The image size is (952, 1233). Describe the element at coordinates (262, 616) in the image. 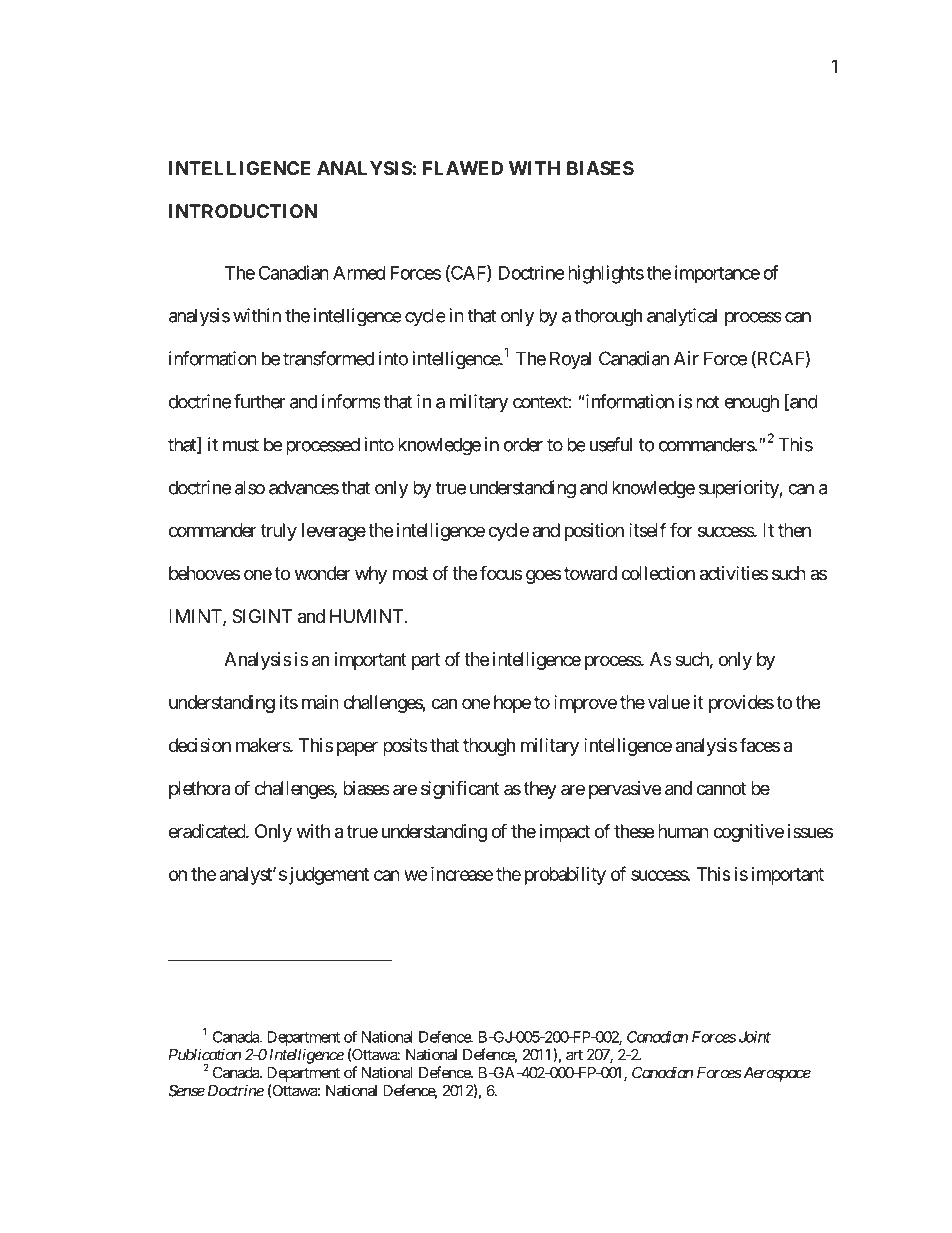

I see `SIGINT` at that location.
